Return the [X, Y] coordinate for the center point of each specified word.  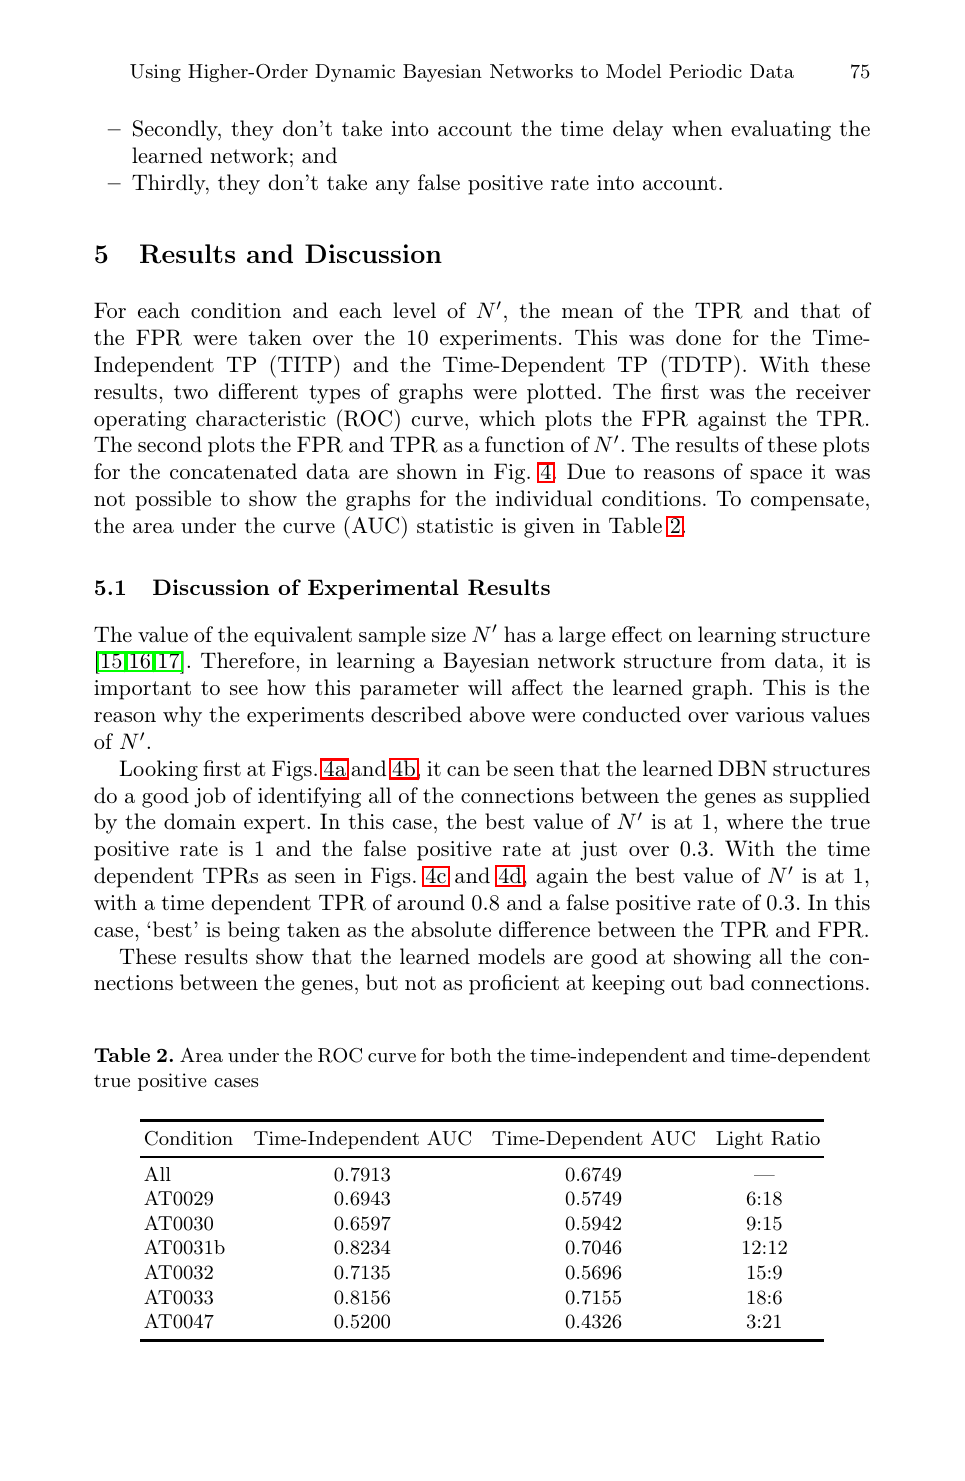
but [382, 982]
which [507, 418]
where [754, 821]
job [210, 797]
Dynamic [355, 73]
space [776, 476]
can [463, 771]
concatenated [233, 471]
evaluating [781, 130]
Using [155, 73]
